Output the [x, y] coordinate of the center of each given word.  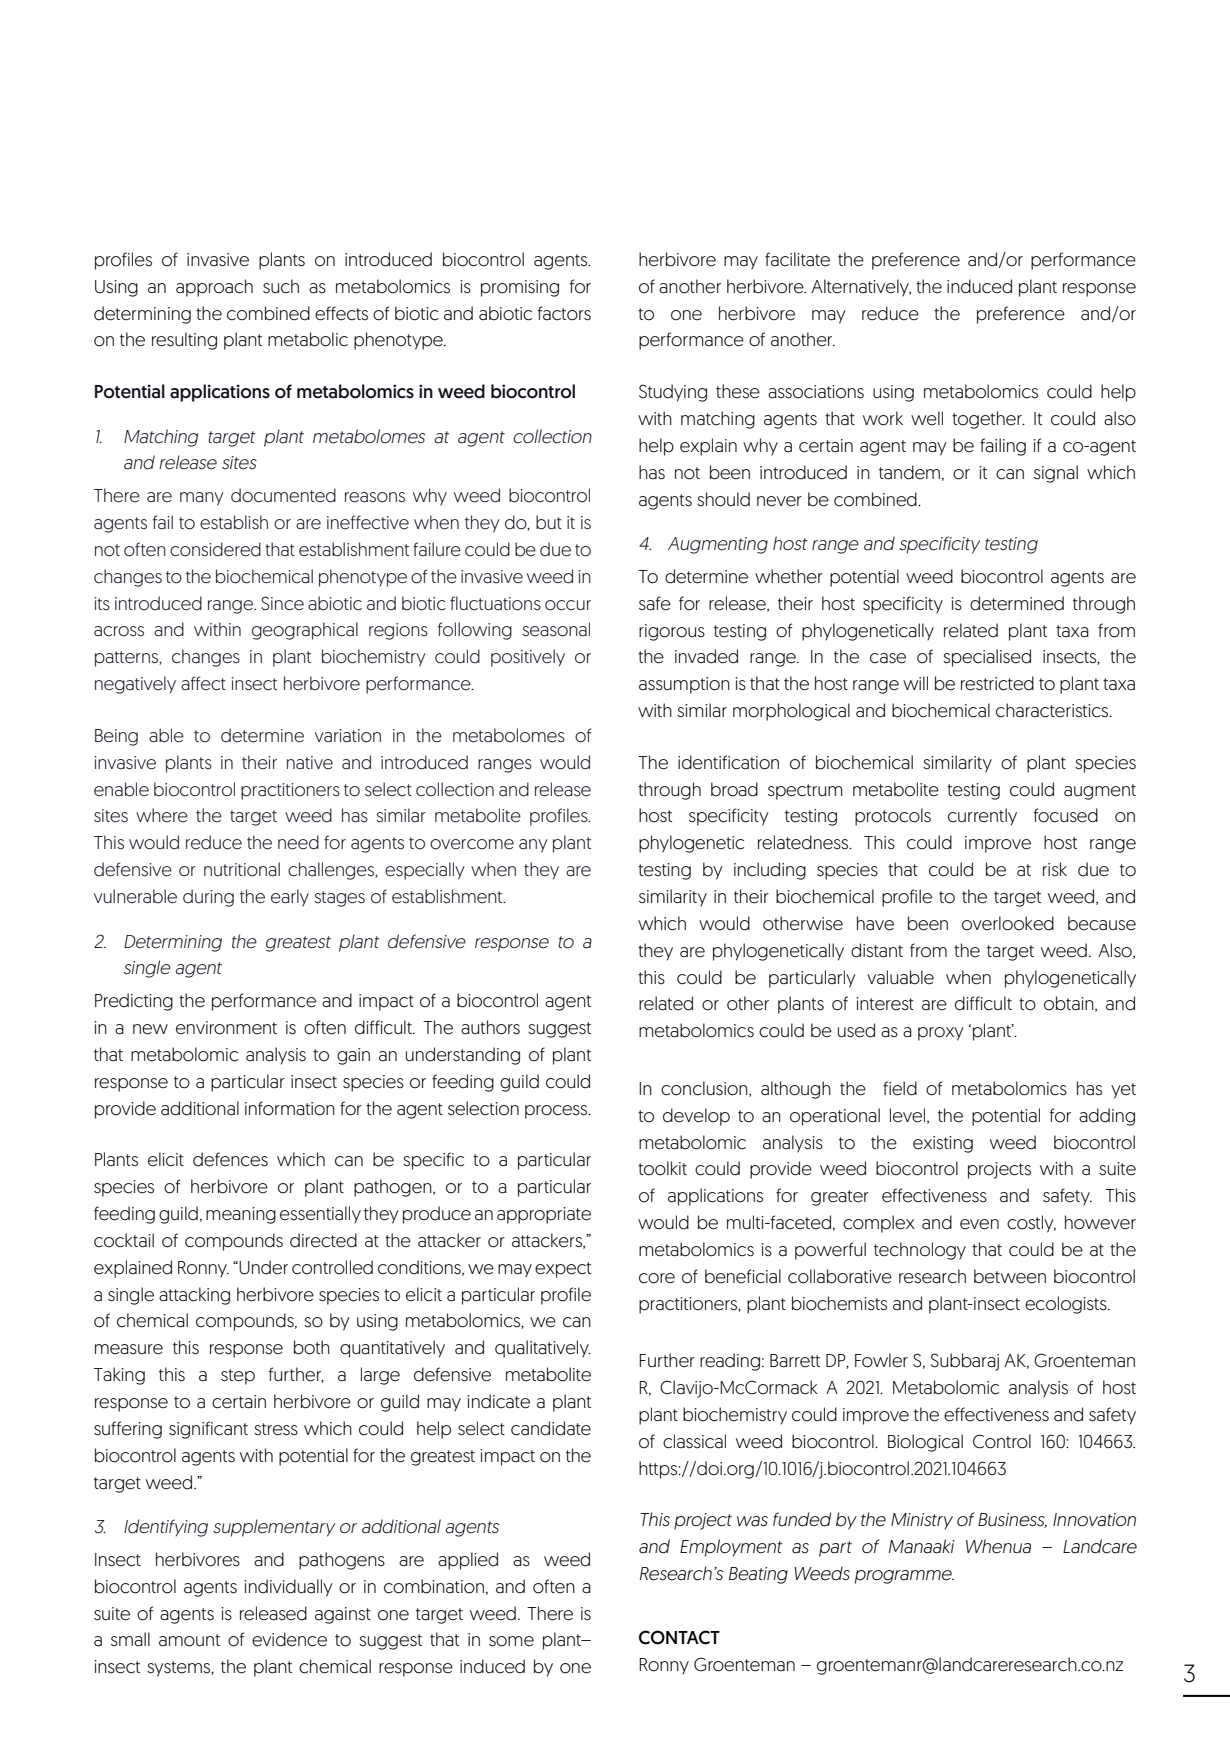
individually [288, 1588]
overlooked [1008, 923]
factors [564, 313]
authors [490, 1027]
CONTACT [679, 1637]
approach [214, 288]
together [988, 420]
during [208, 898]
